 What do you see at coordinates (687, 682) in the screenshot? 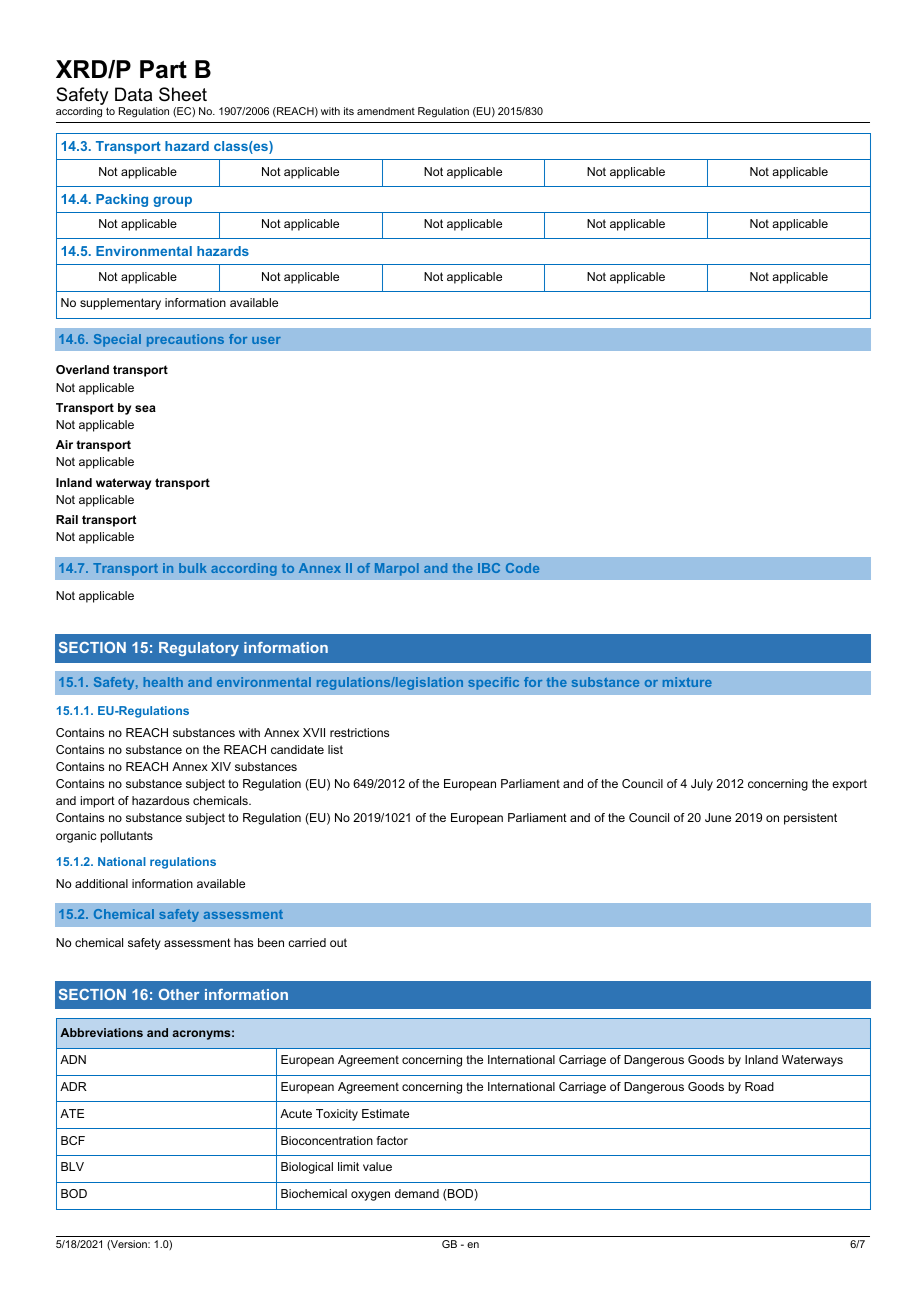
I see `mixture` at bounding box center [687, 682].
